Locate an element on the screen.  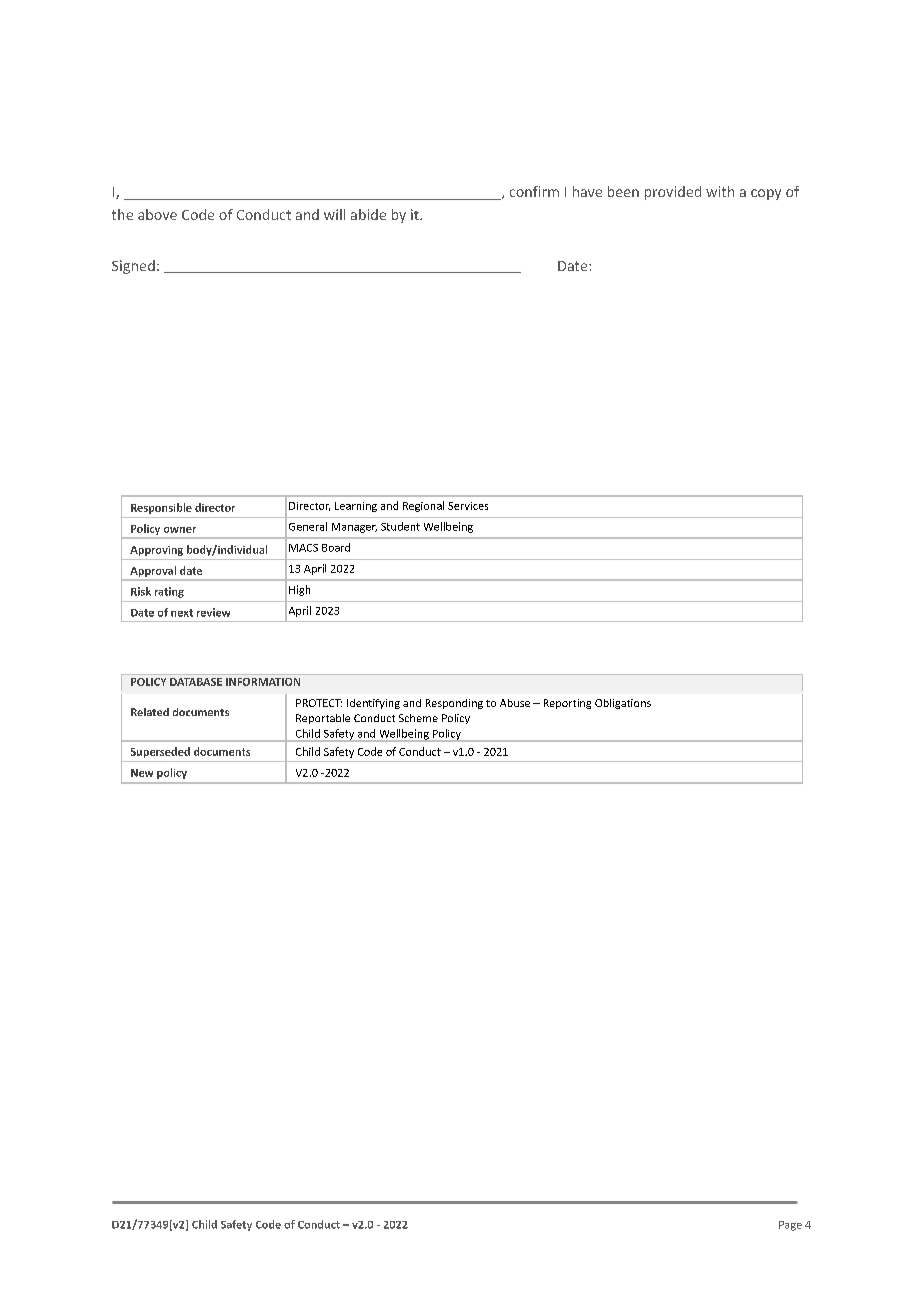
New is located at coordinates (142, 773).
